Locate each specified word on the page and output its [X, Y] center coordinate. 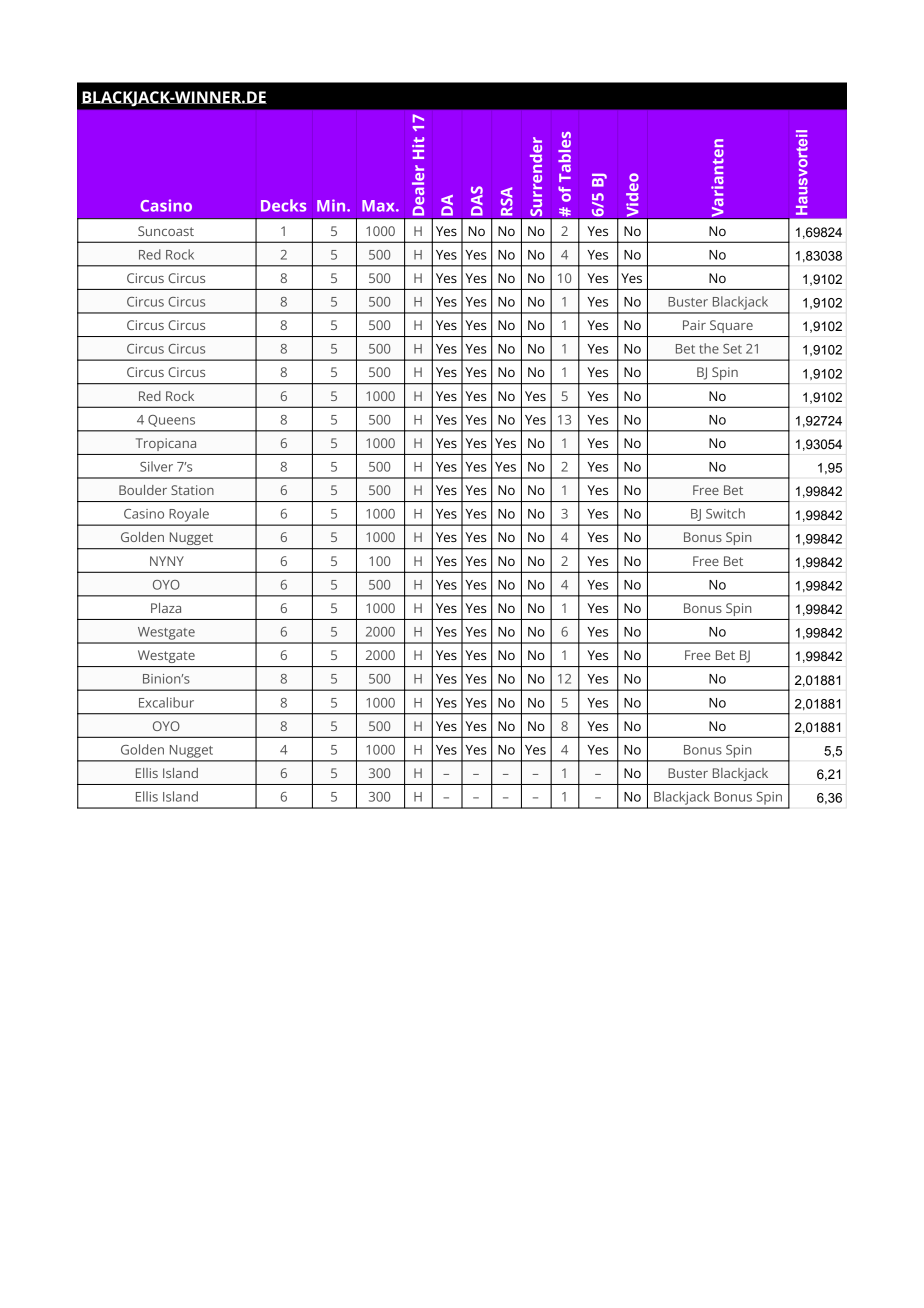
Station [192, 490]
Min [332, 205]
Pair [694, 325]
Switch [725, 513]
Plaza [166, 608]
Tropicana [166, 444]
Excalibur [166, 702]
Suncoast [166, 231]
